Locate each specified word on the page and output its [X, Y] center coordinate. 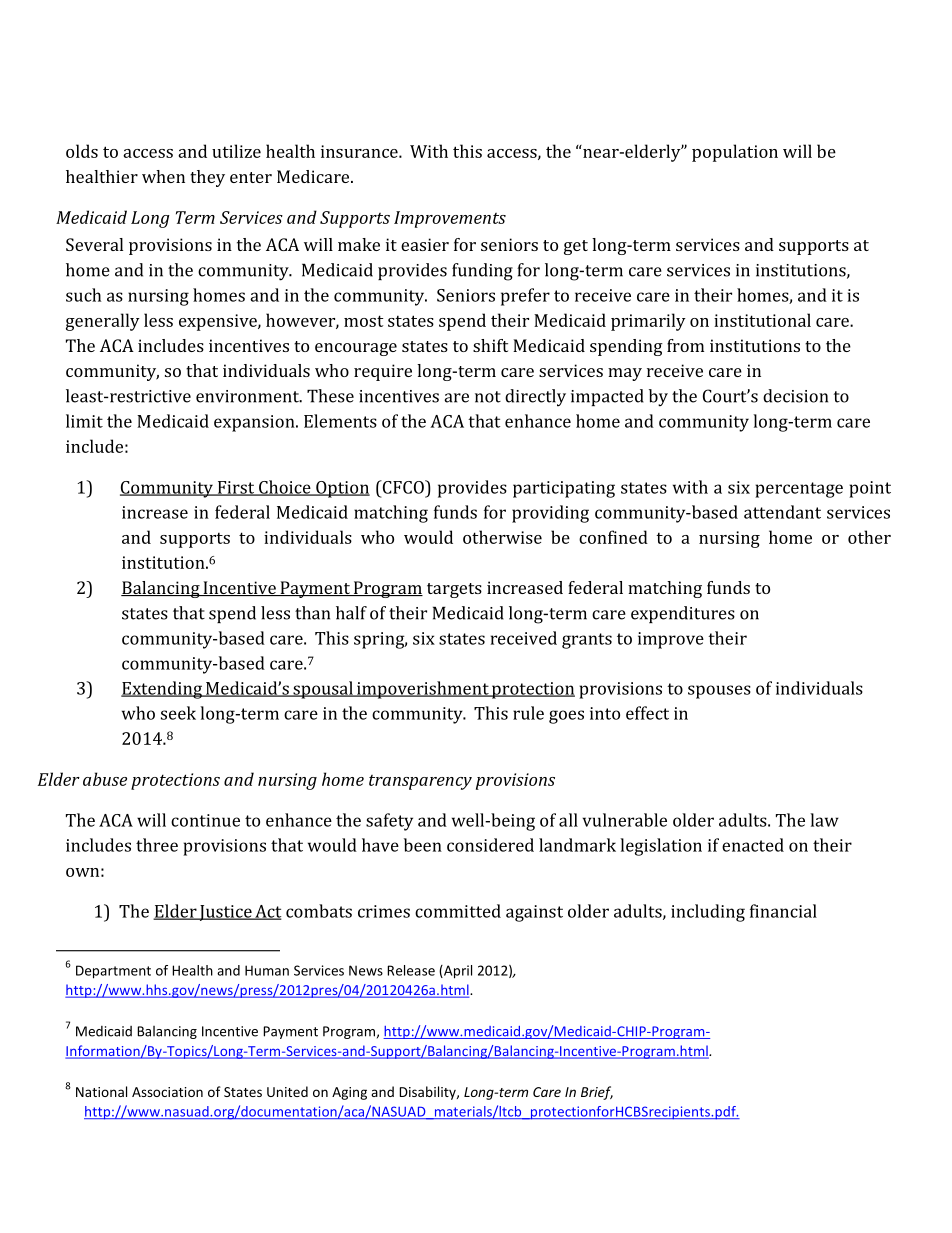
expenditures [683, 614]
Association [167, 1092]
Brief [597, 1093]
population [735, 153]
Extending [163, 690]
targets [454, 590]
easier [425, 244]
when [163, 176]
